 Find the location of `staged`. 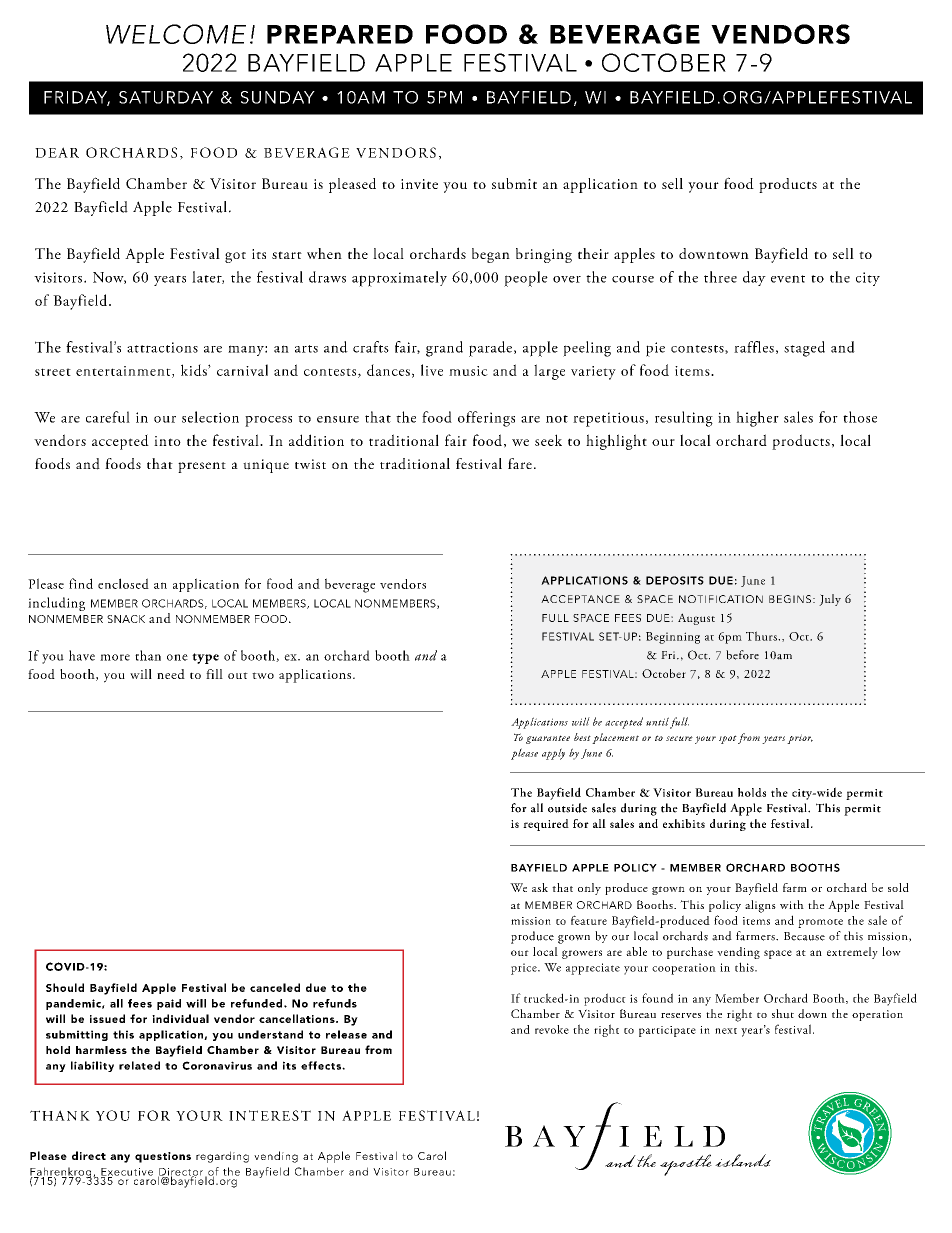

staged is located at coordinates (804, 349).
